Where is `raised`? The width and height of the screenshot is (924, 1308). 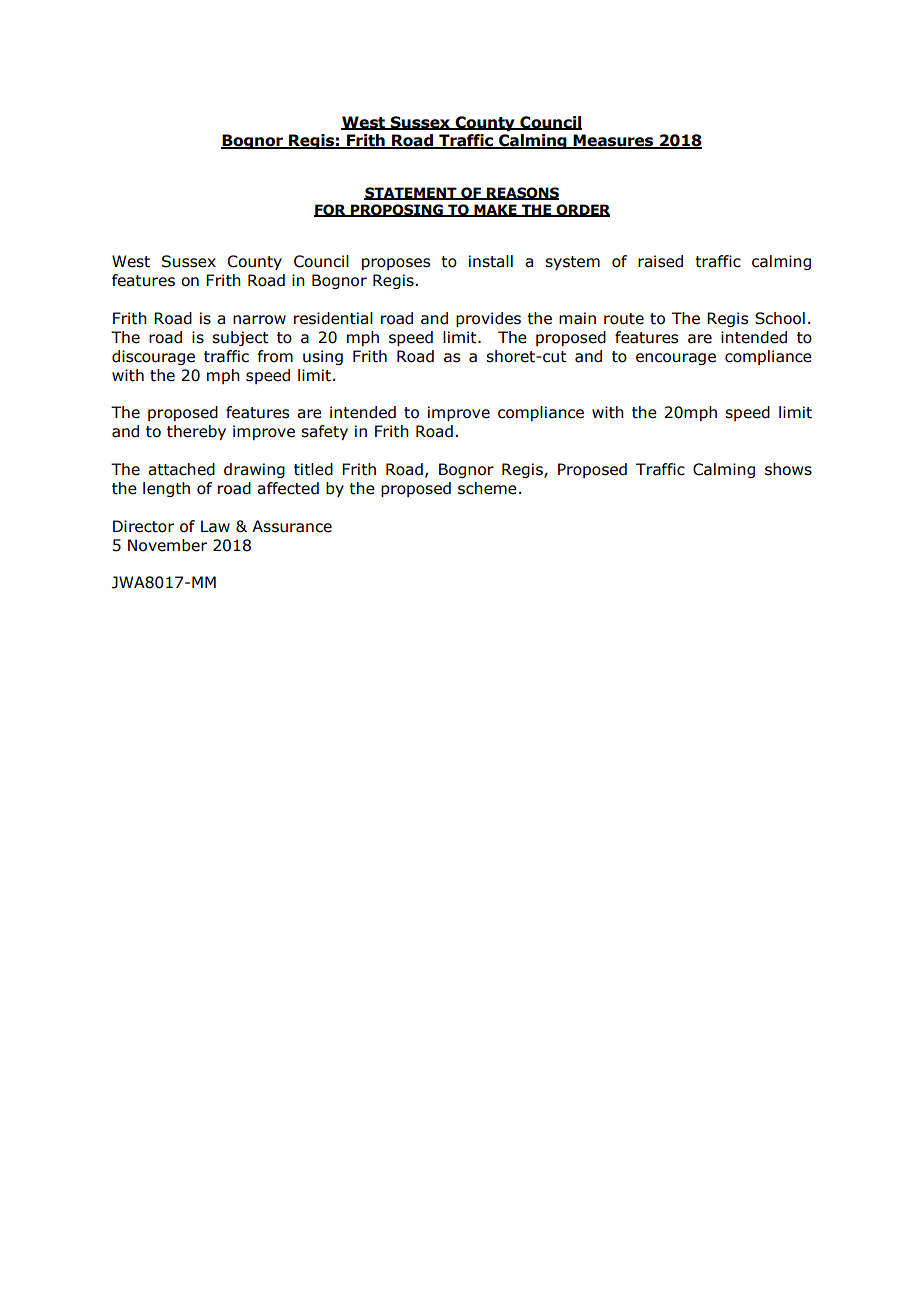
raised is located at coordinates (660, 261).
